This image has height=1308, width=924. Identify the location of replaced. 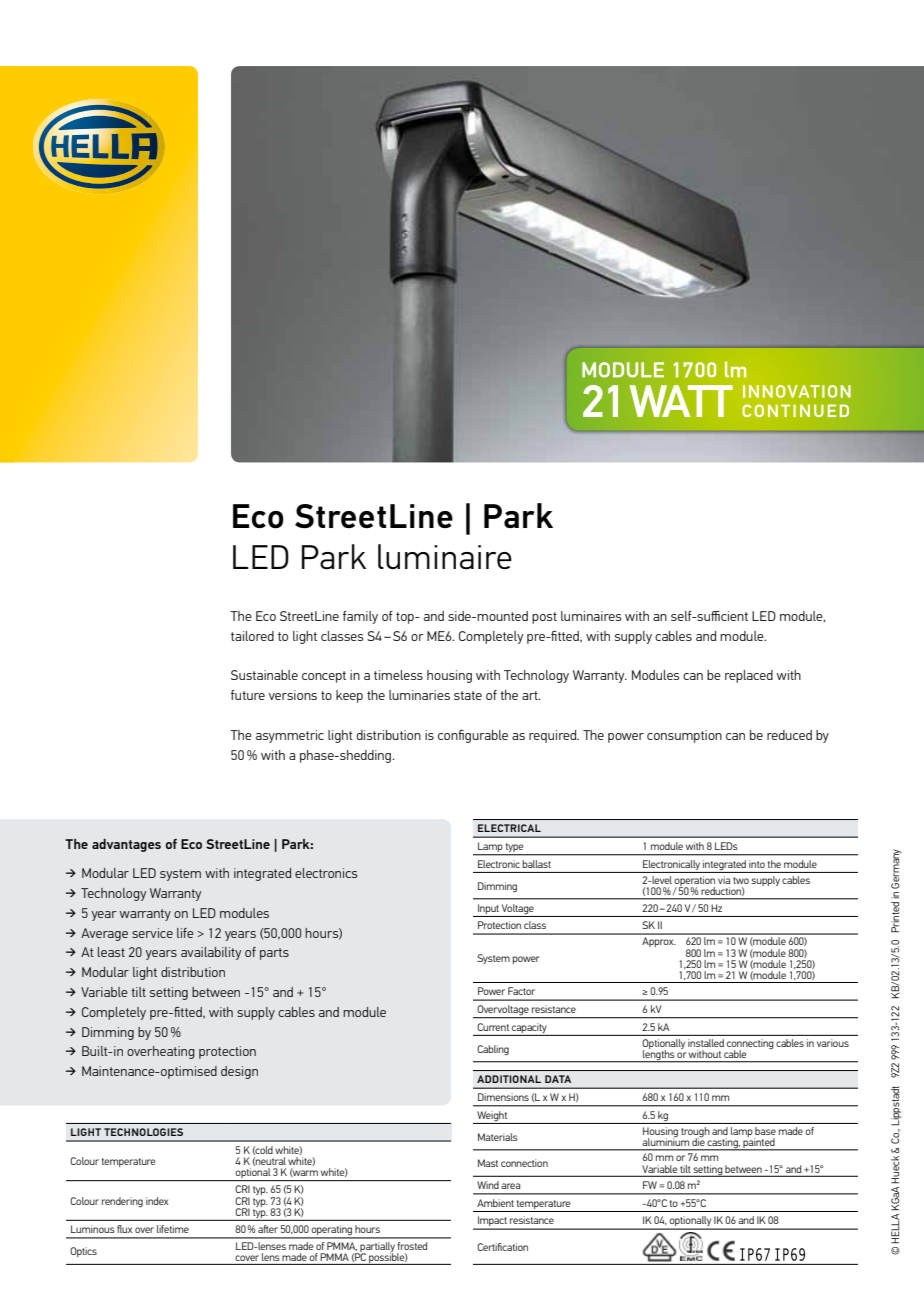
(749, 676).
